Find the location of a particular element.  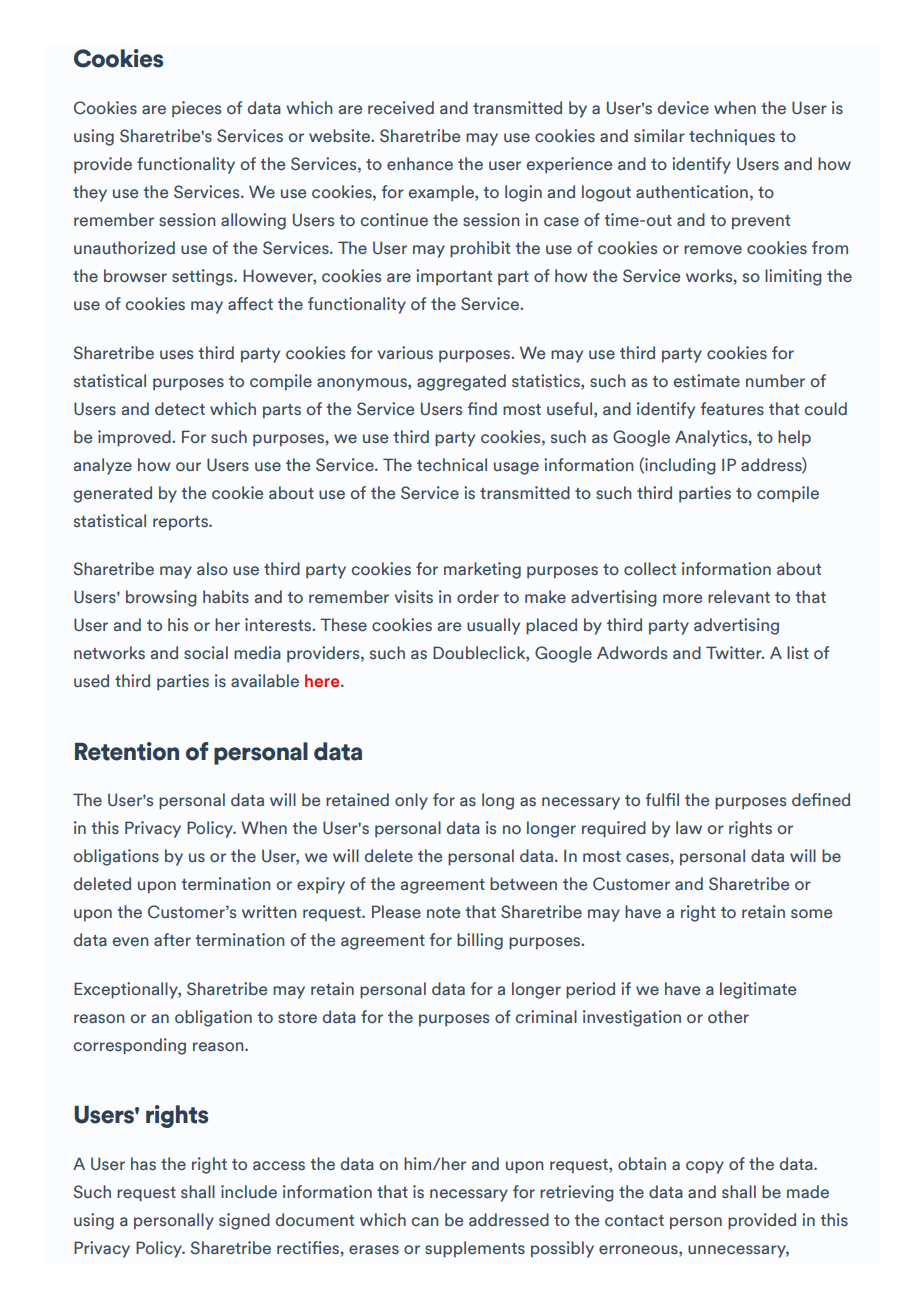

Twitter is located at coordinates (735, 652).
